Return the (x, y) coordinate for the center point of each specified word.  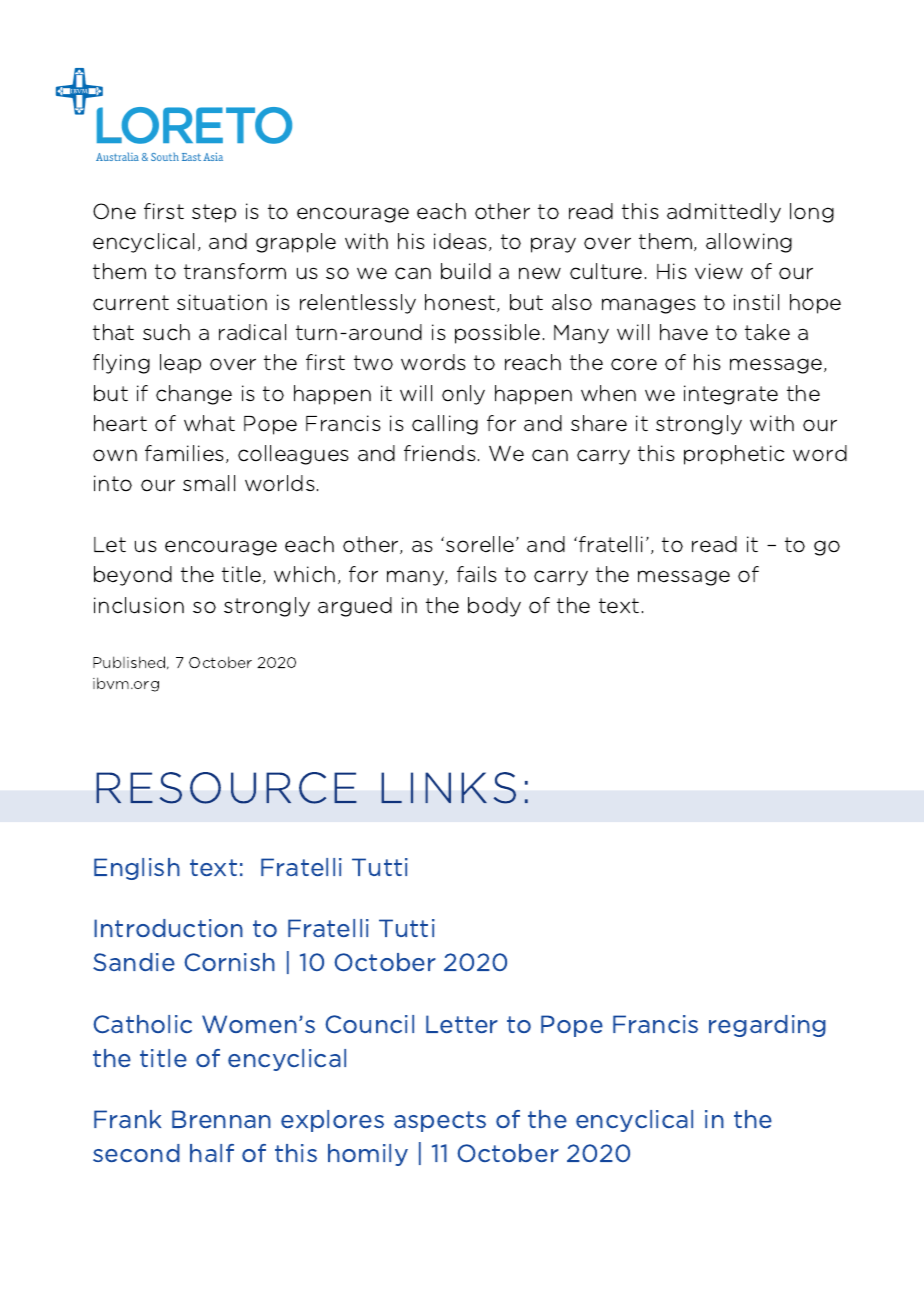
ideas (462, 242)
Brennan (221, 1119)
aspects (440, 1121)
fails (477, 574)
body (494, 607)
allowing (749, 243)
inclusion (139, 605)
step (214, 213)
